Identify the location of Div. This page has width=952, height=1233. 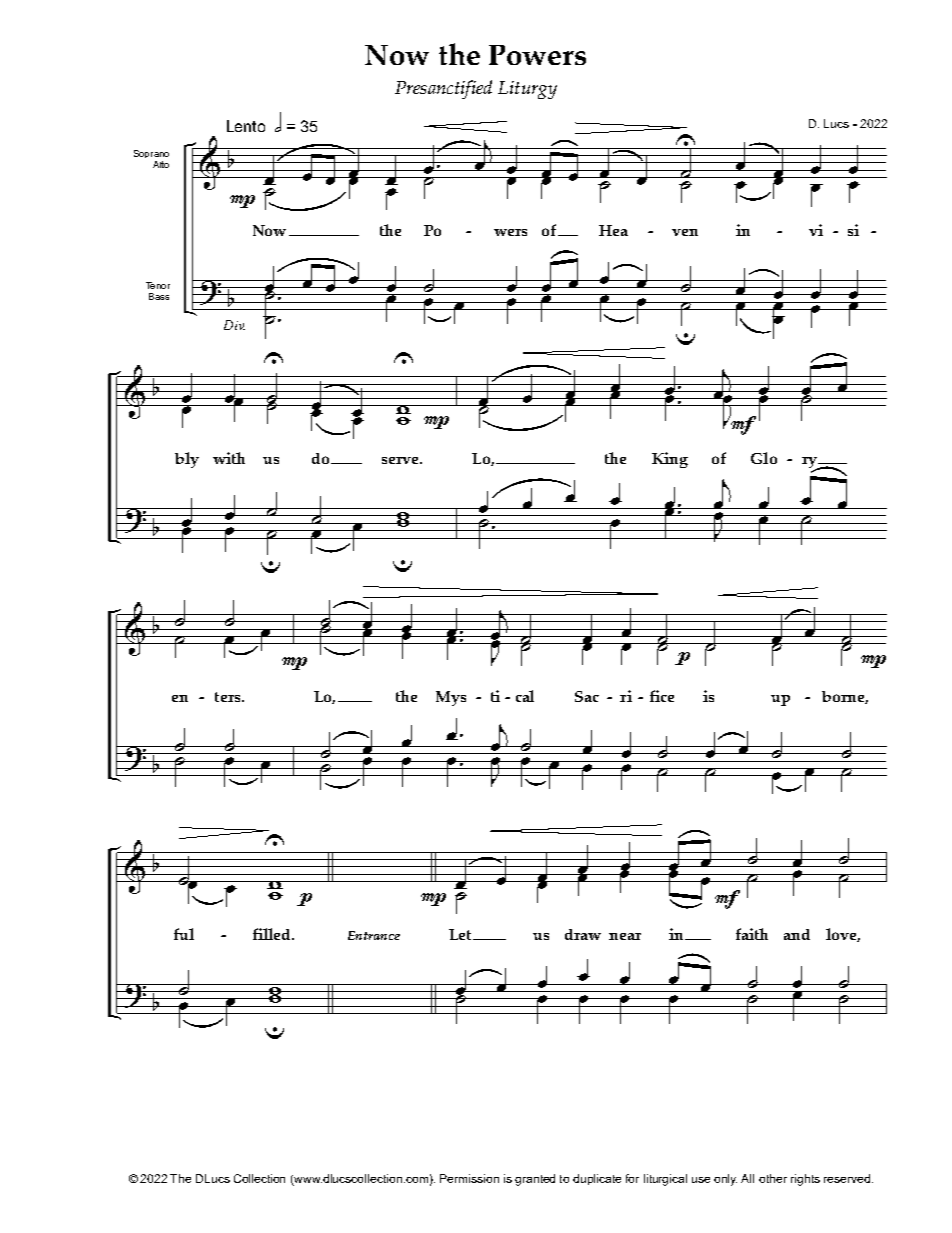
(234, 325).
